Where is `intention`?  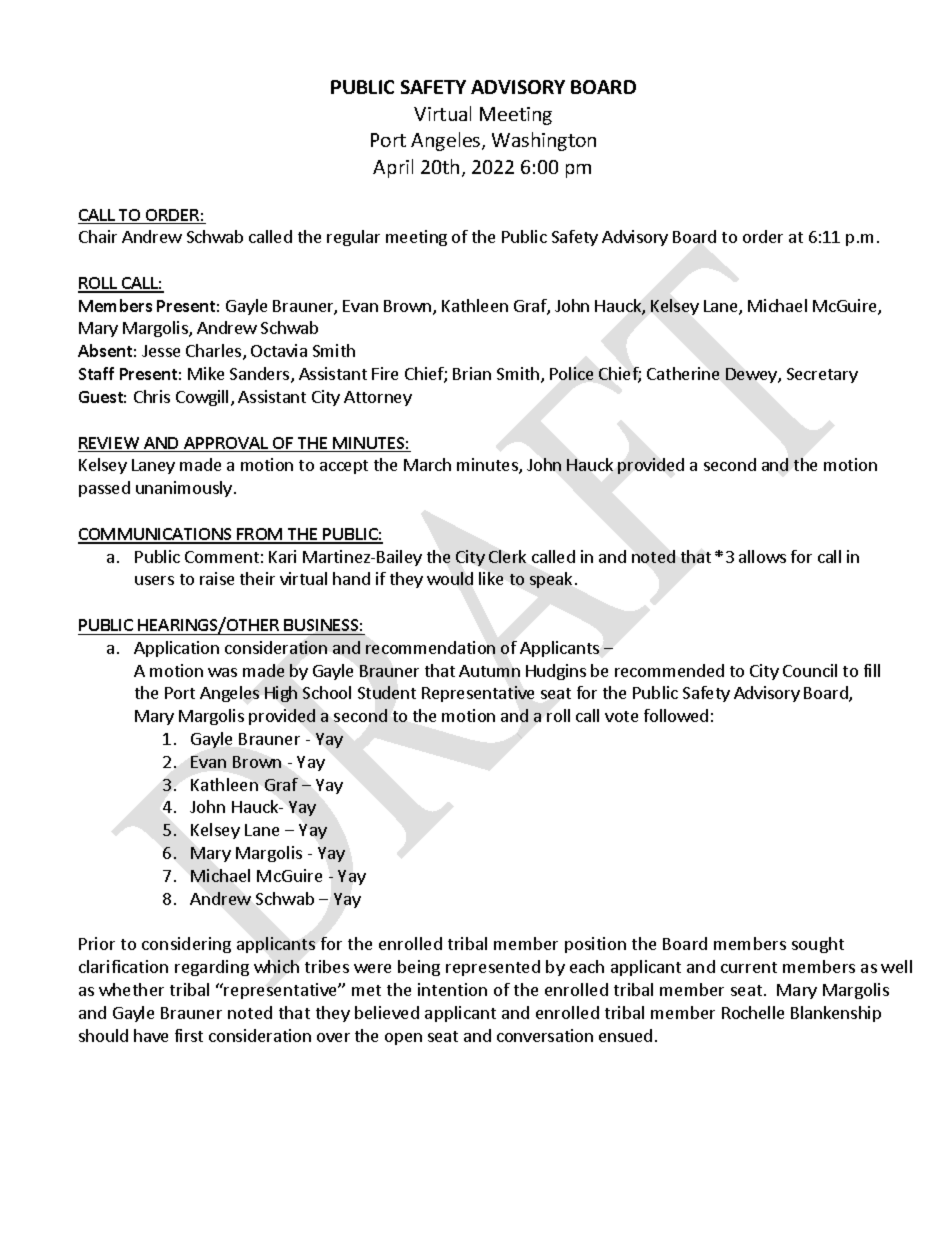 intention is located at coordinates (452, 989).
